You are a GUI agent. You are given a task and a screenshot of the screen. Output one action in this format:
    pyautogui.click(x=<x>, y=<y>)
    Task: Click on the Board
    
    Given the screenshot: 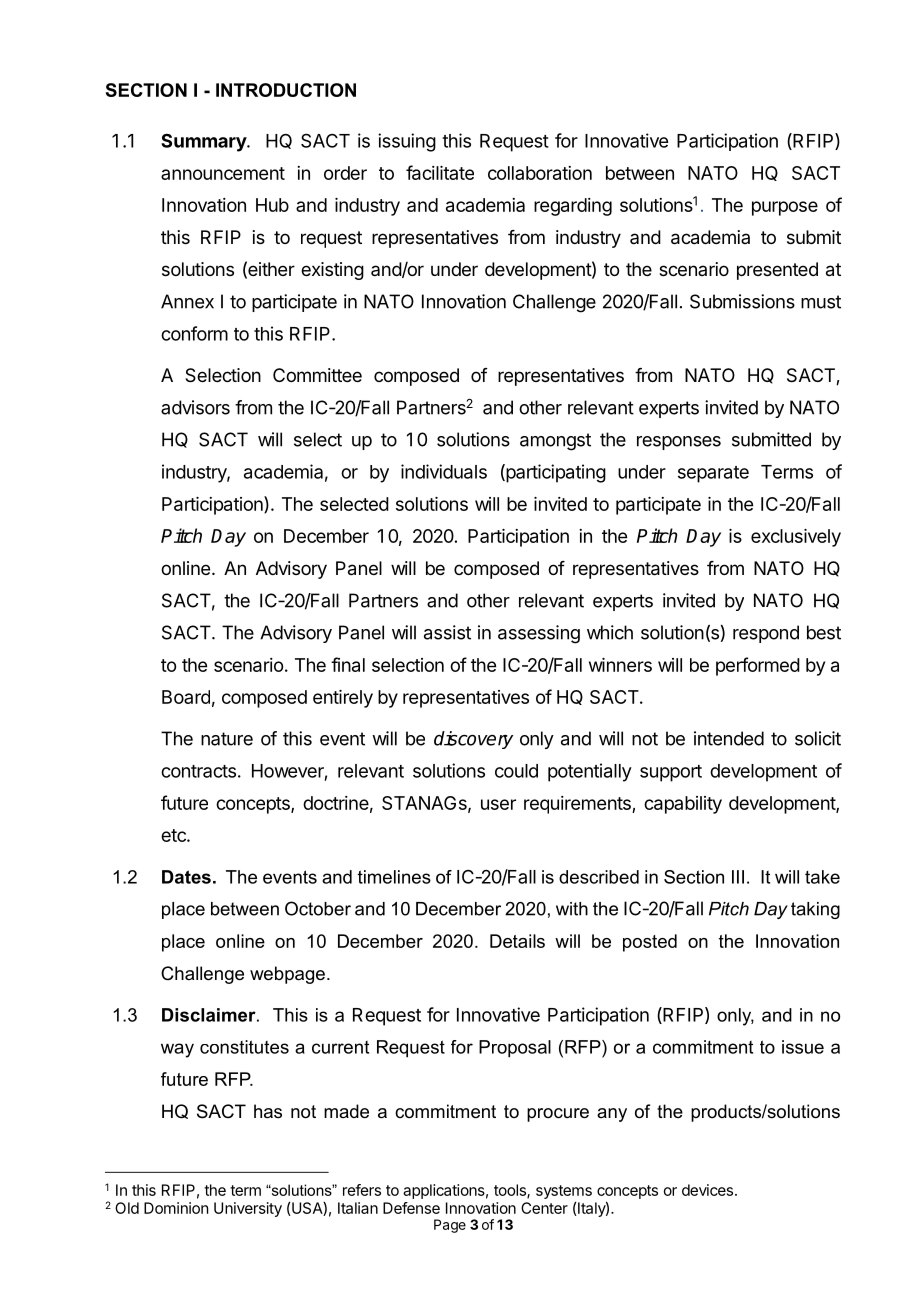 What is the action you would take?
    pyautogui.click(x=186, y=697)
